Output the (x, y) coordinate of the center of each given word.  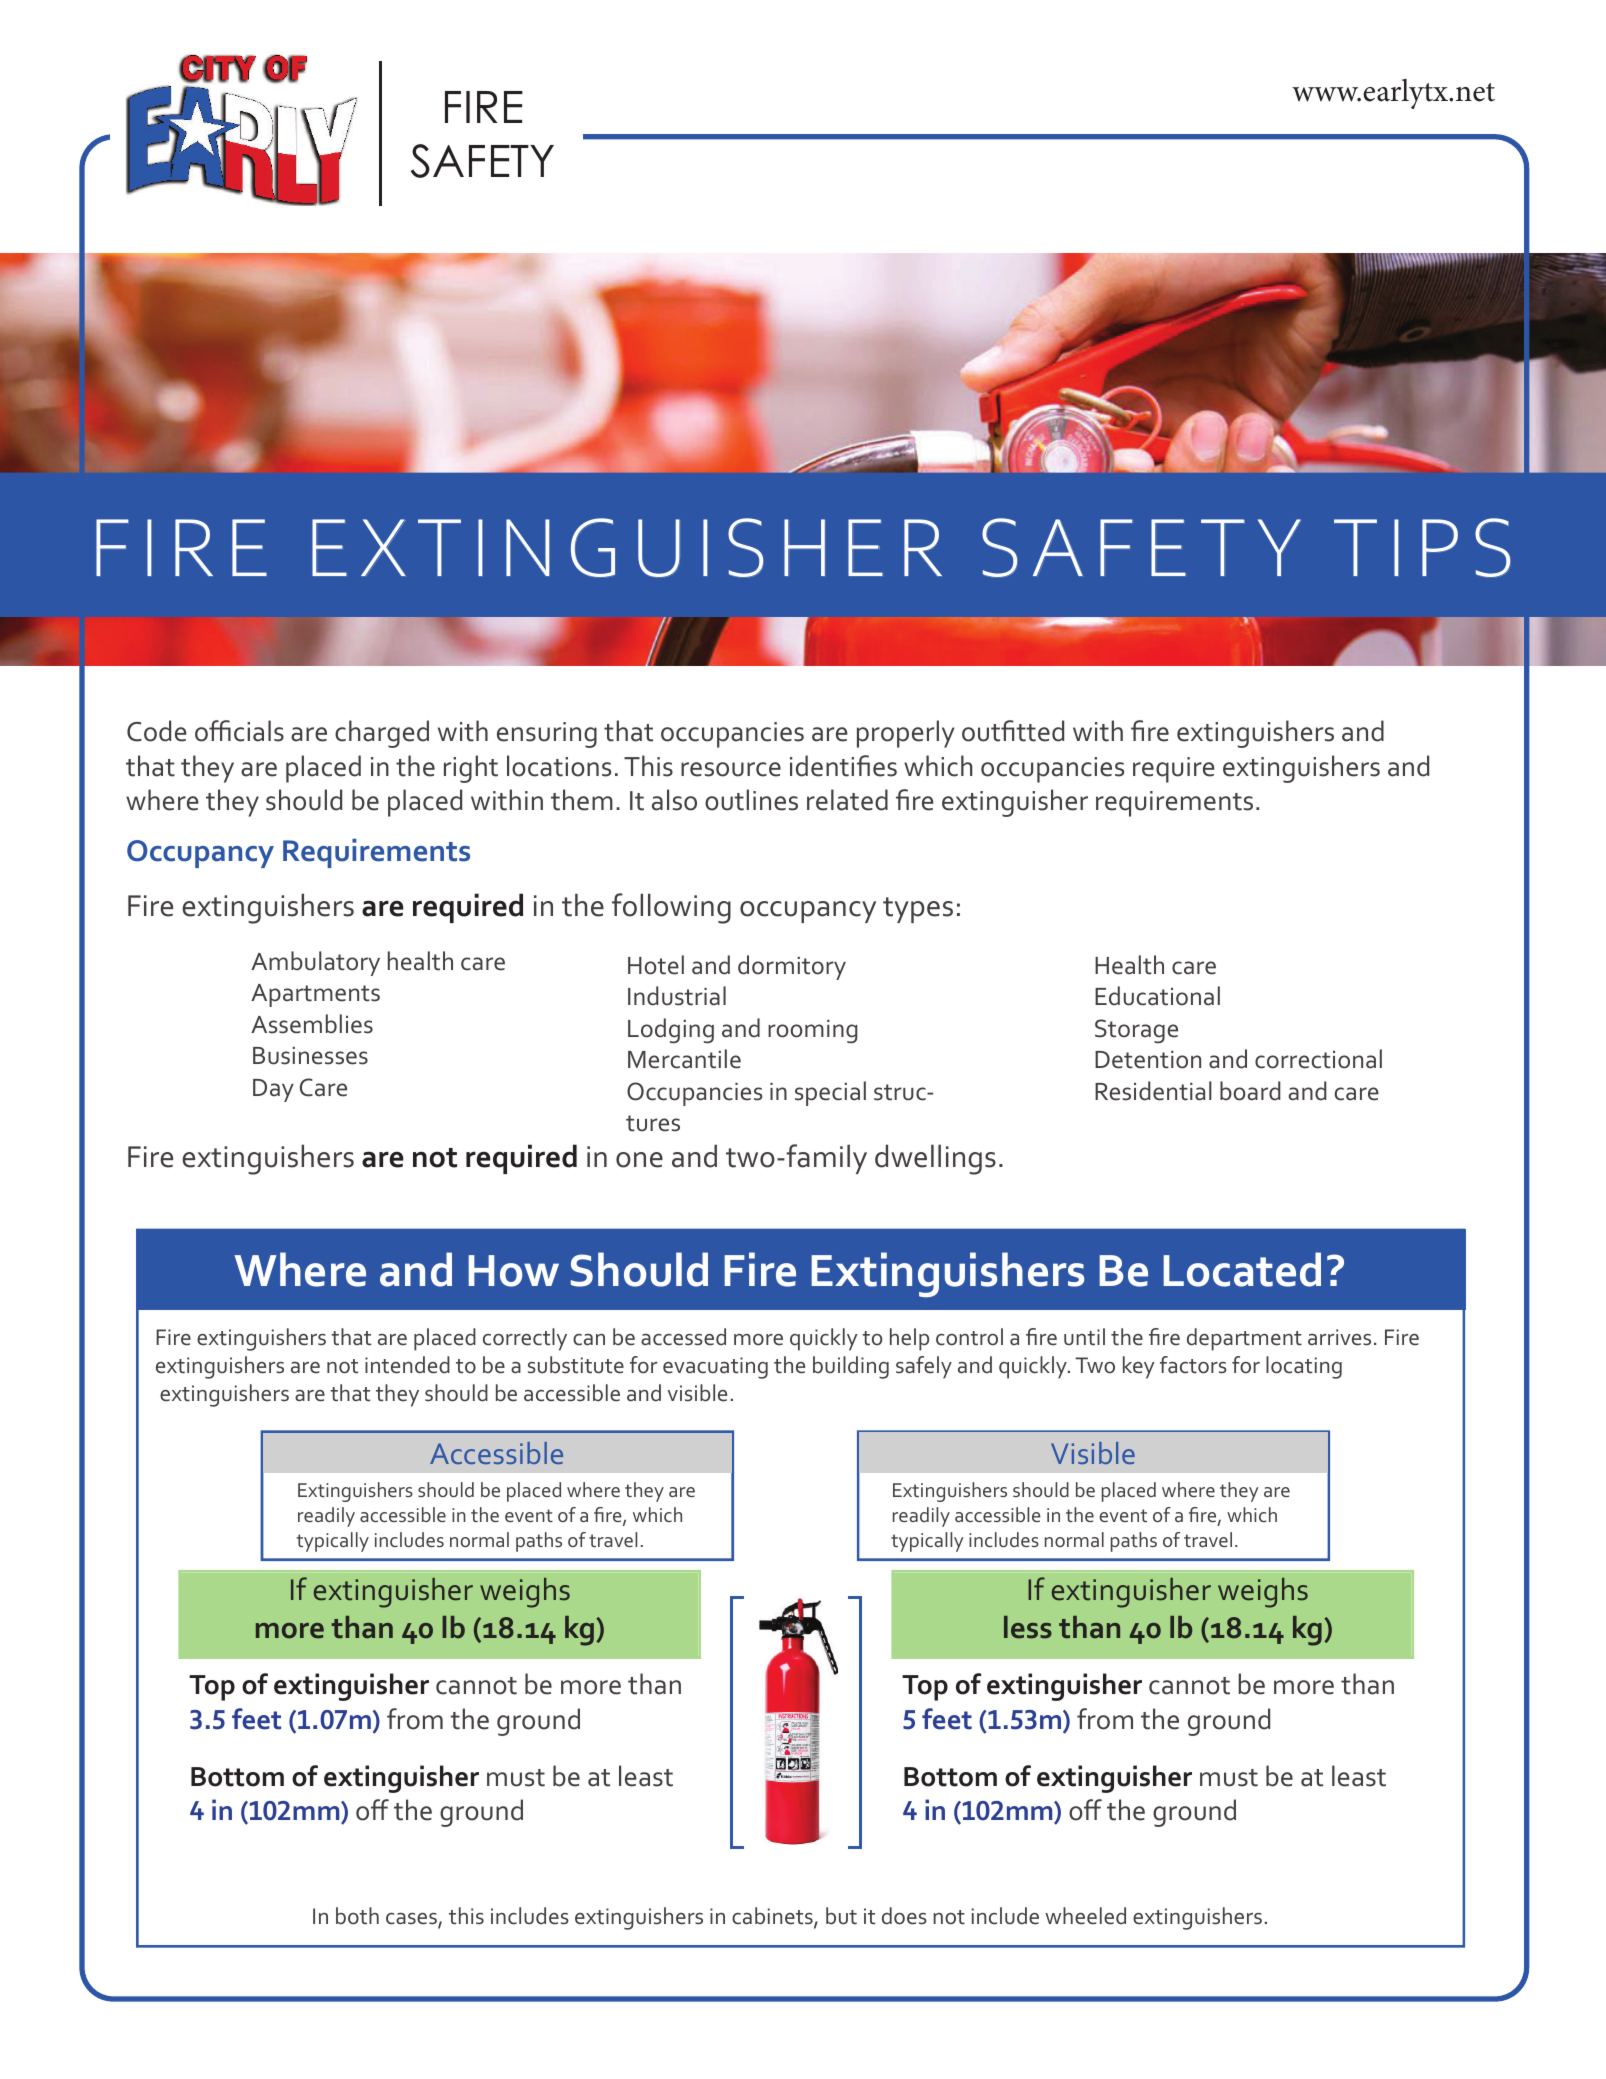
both (357, 1916)
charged (382, 734)
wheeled (1085, 1916)
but (841, 1916)
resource (731, 769)
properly (906, 734)
